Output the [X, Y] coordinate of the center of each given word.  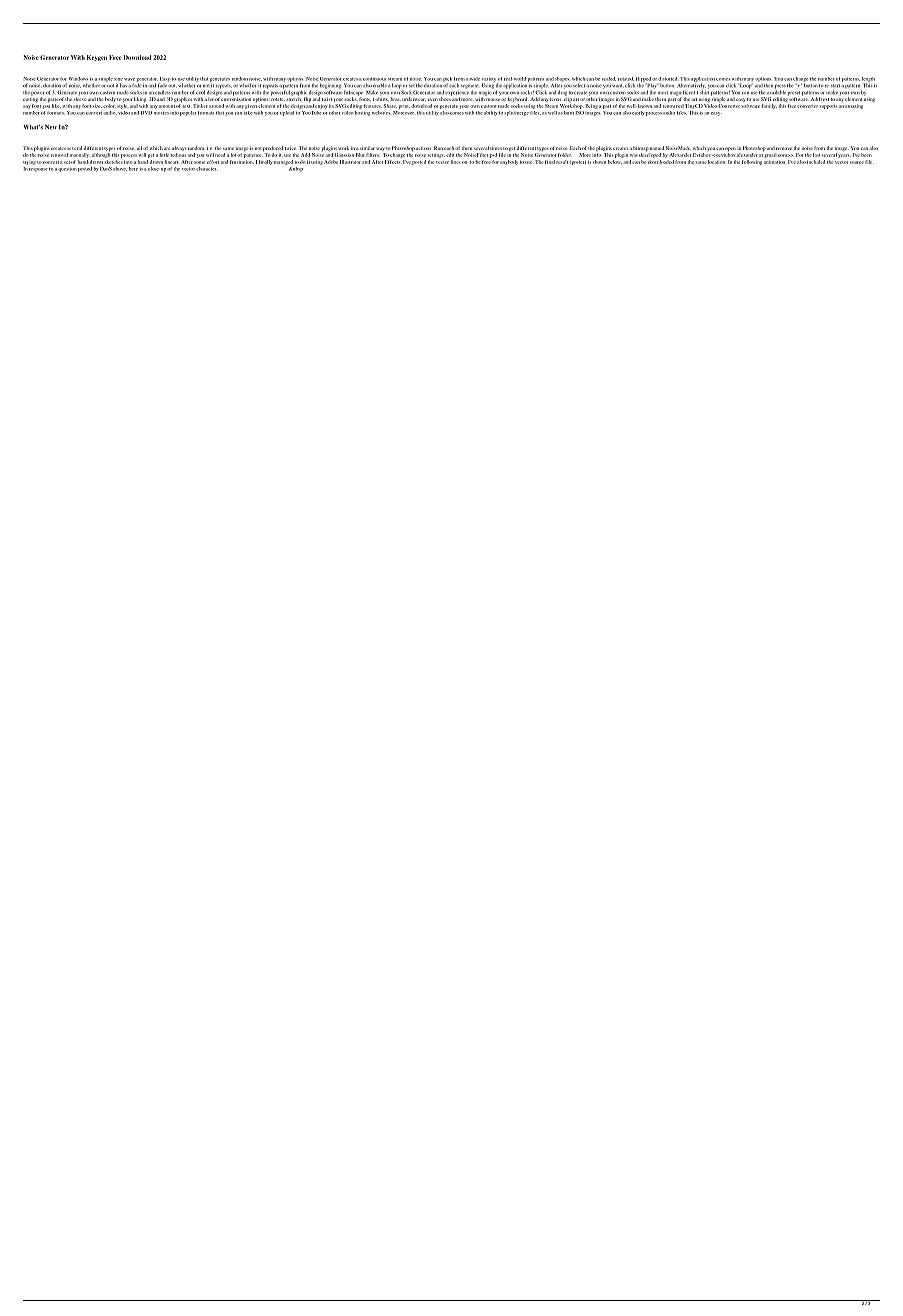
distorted [668, 79]
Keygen [97, 58]
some [199, 162]
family [769, 106]
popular [188, 113]
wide [475, 79]
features [373, 106]
